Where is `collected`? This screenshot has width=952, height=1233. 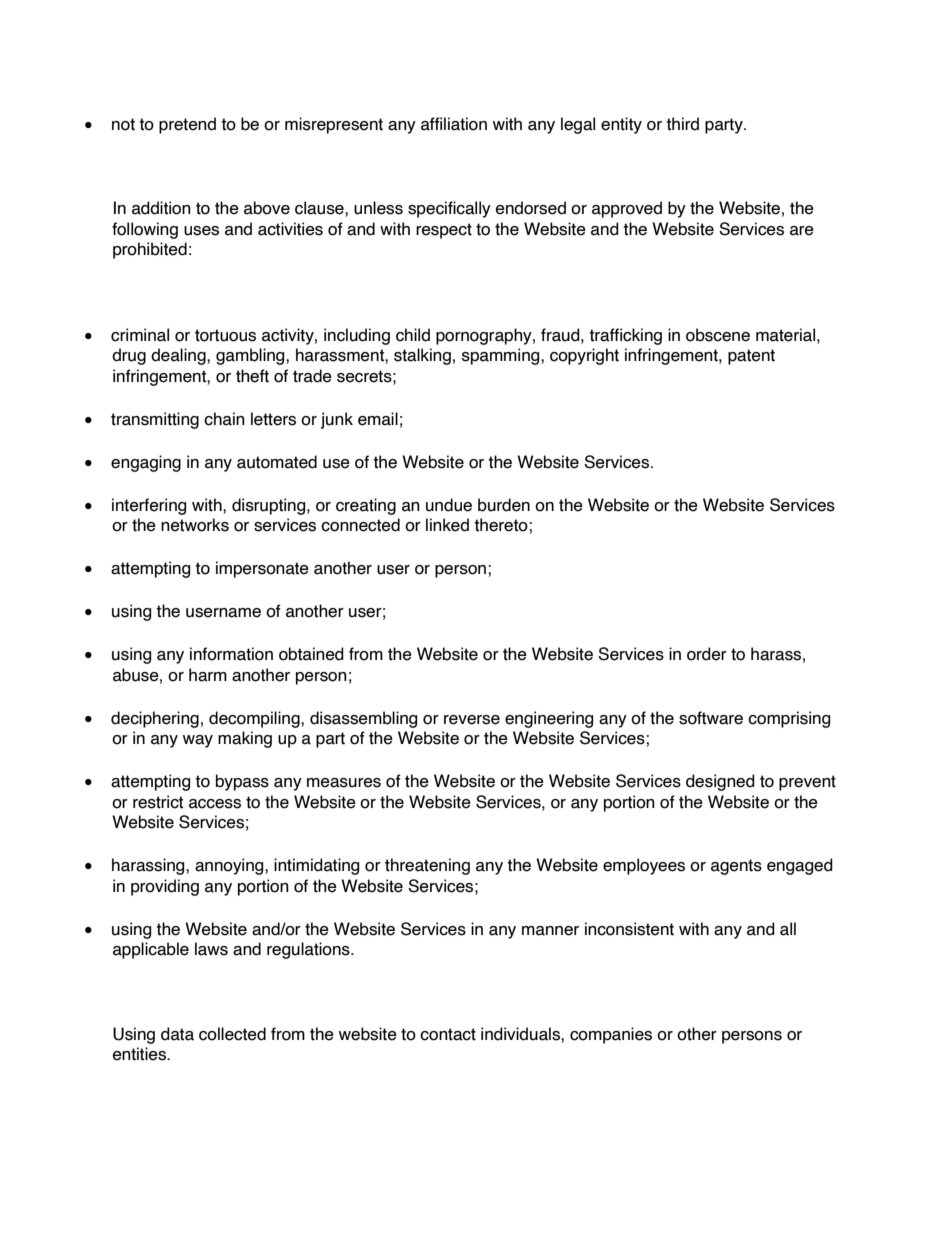
collected is located at coordinates (232, 1034).
